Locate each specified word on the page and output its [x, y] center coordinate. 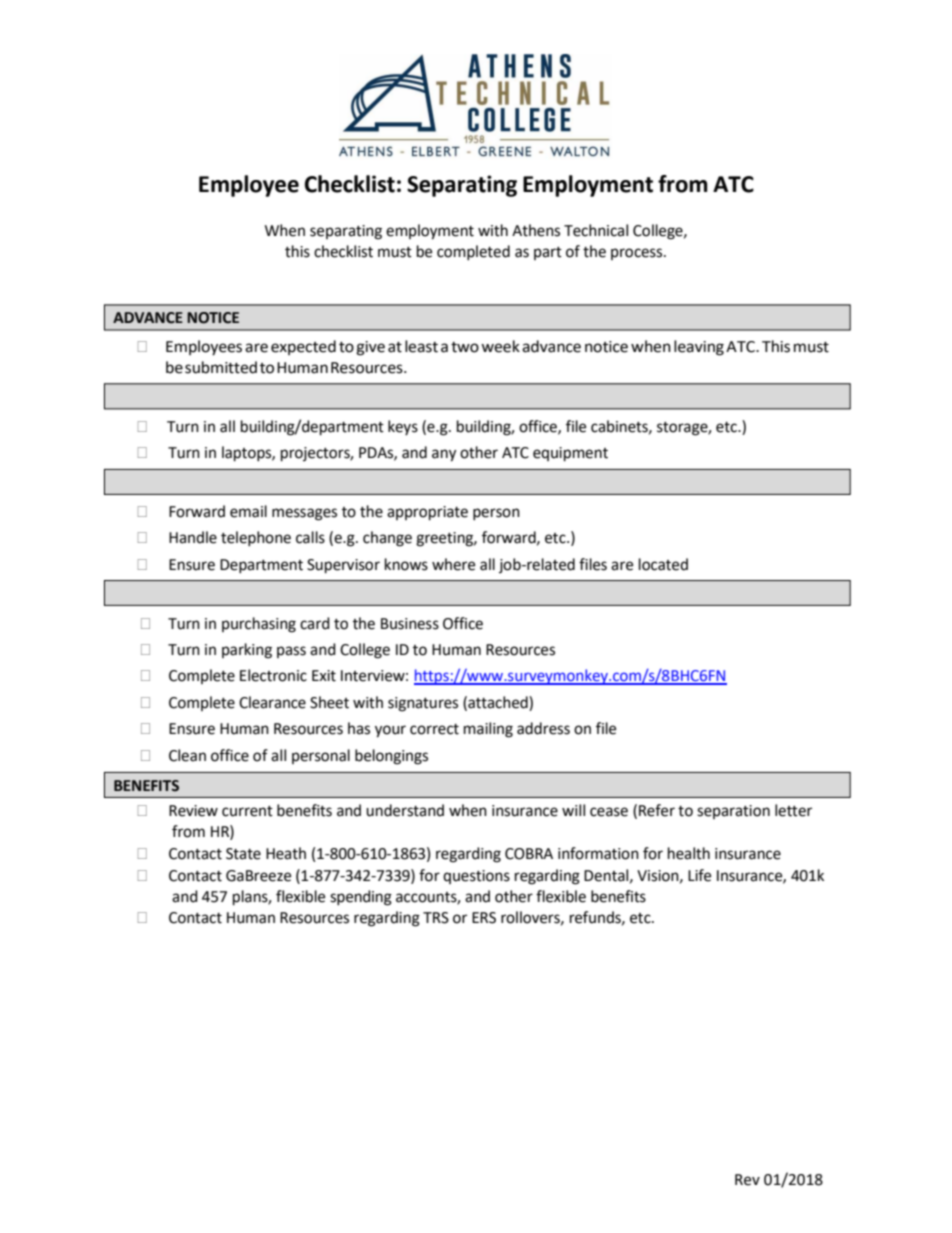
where [453, 564]
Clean [187, 755]
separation [733, 812]
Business [410, 624]
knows [406, 564]
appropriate [427, 513]
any [444, 455]
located [663, 564]
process [638, 254]
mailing [488, 730]
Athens [536, 230]
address [543, 728]
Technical [596, 230]
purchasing [259, 625]
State [243, 854]
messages [304, 514]
